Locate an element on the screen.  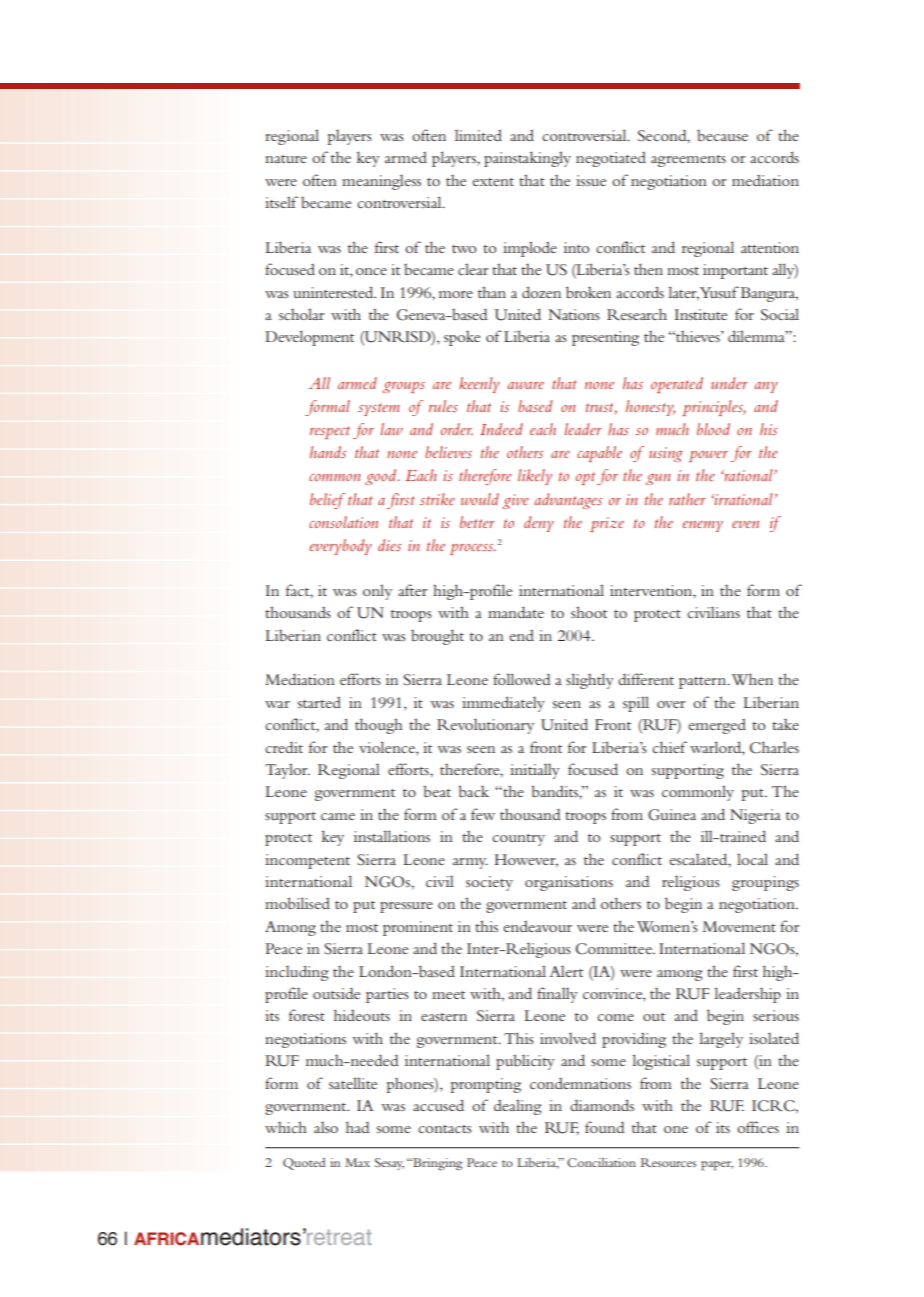
paper is located at coordinates (717, 1166).
